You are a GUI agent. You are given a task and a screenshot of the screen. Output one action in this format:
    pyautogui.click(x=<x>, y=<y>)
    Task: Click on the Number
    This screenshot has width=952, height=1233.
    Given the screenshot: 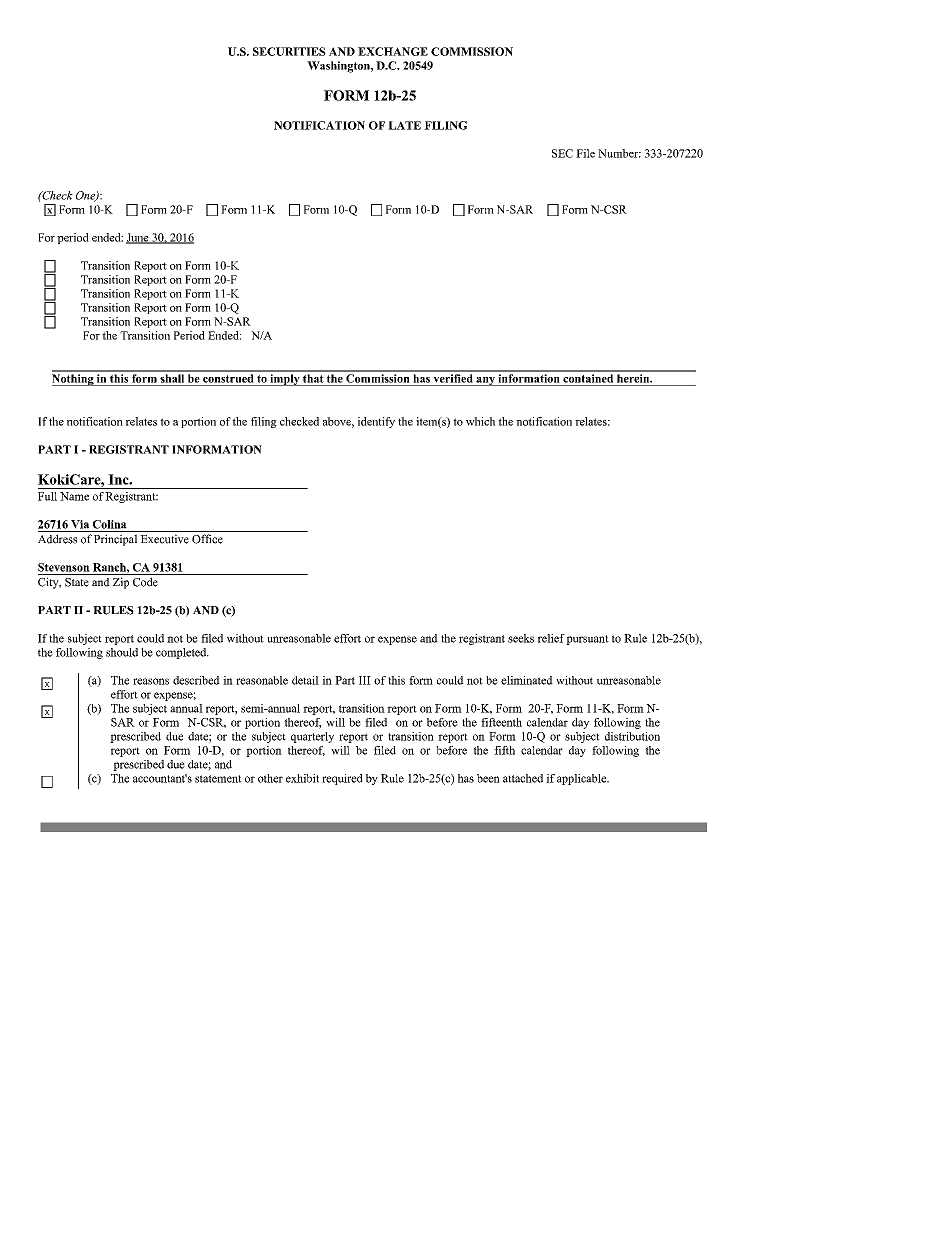 What is the action you would take?
    pyautogui.click(x=619, y=153)
